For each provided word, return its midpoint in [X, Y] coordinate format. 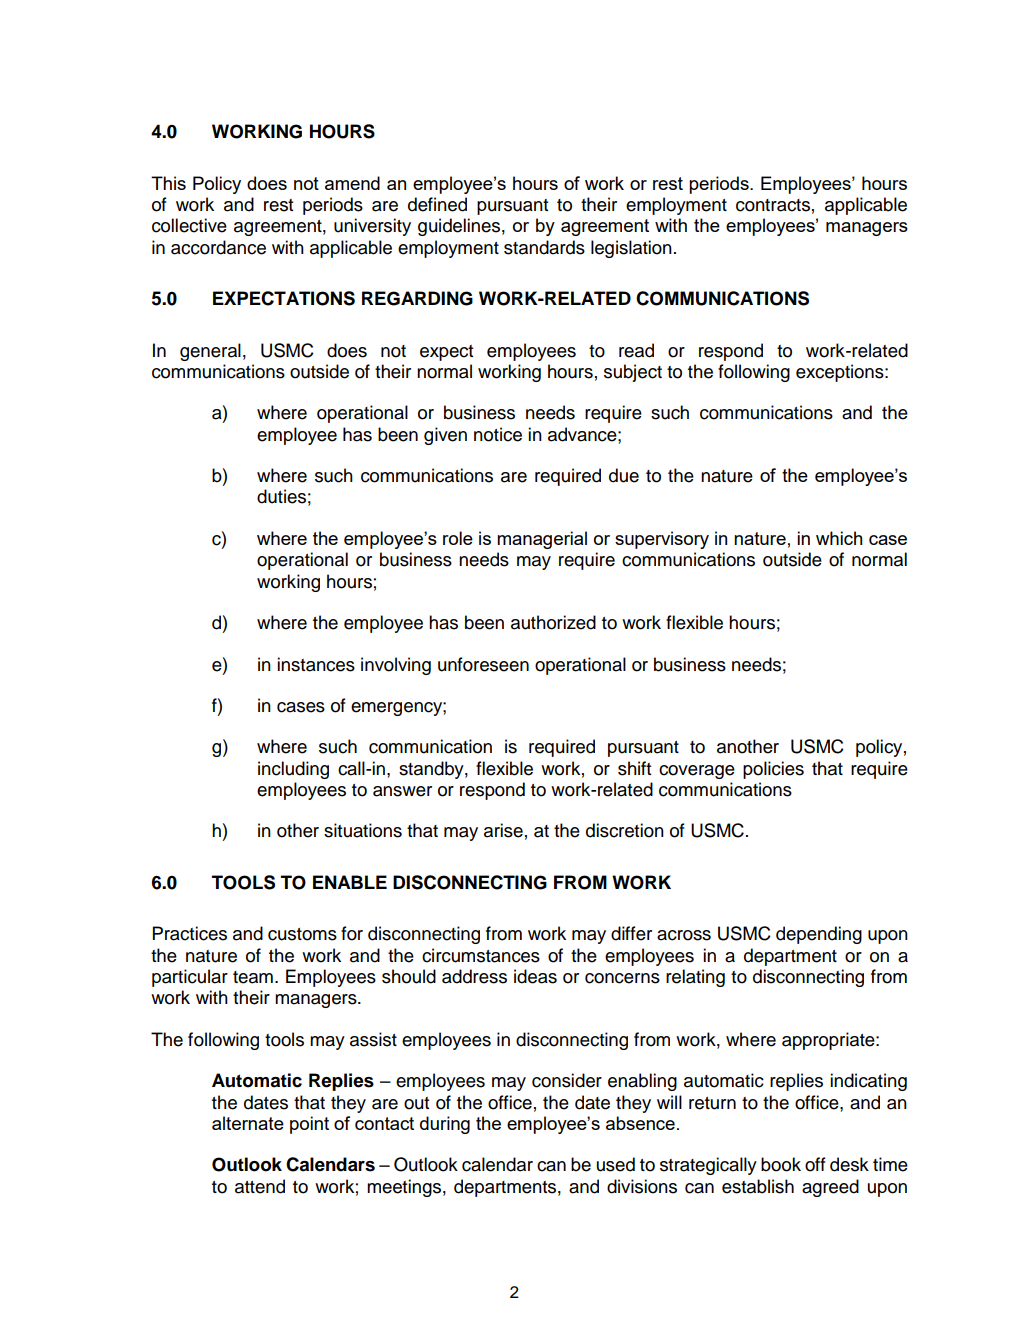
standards [544, 247]
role [458, 538]
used [616, 1164]
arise [503, 830]
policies [773, 770]
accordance [218, 247]
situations [363, 830]
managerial [542, 540]
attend [260, 1186]
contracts [773, 205]
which [839, 538]
